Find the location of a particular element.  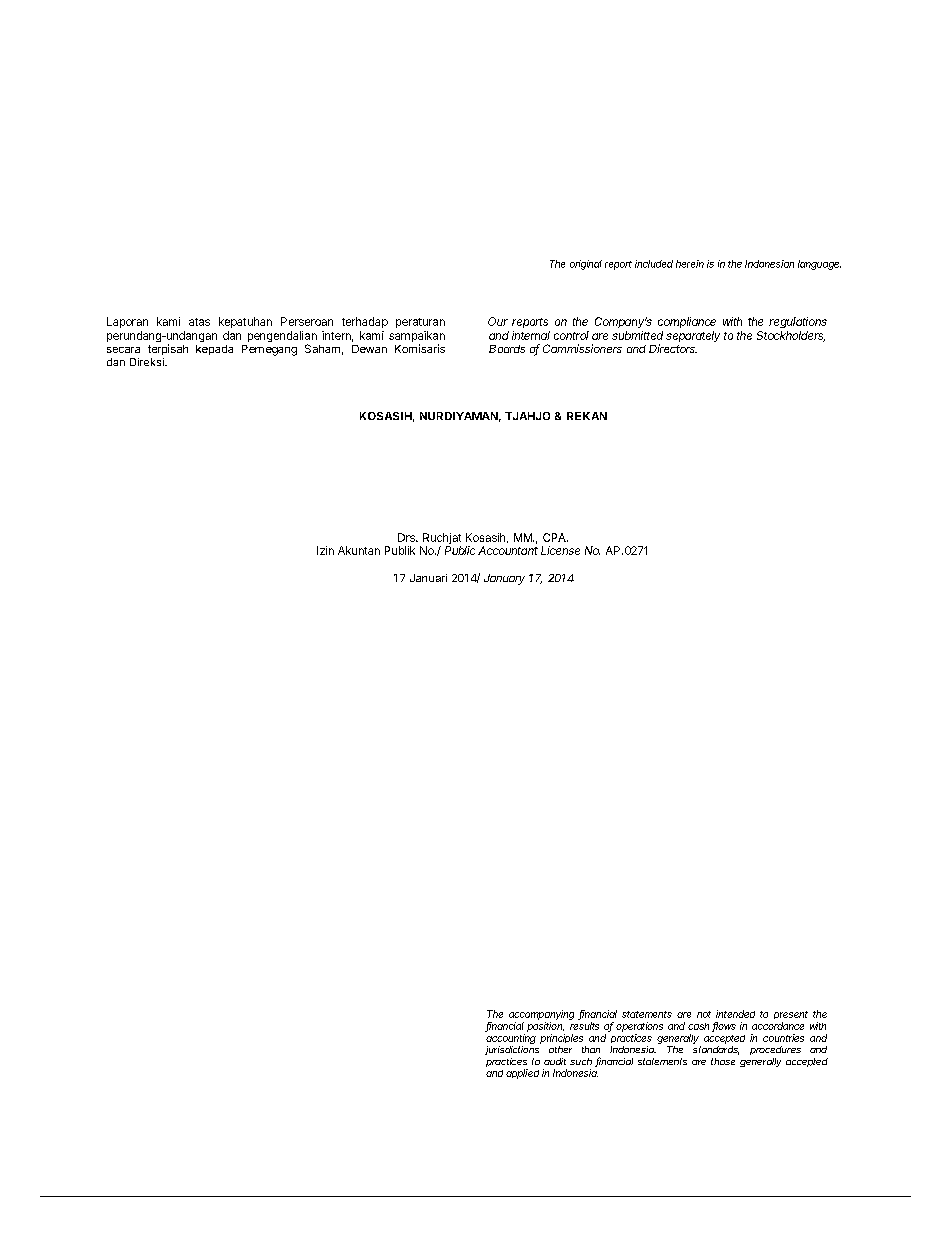

applied is located at coordinates (522, 1074).
